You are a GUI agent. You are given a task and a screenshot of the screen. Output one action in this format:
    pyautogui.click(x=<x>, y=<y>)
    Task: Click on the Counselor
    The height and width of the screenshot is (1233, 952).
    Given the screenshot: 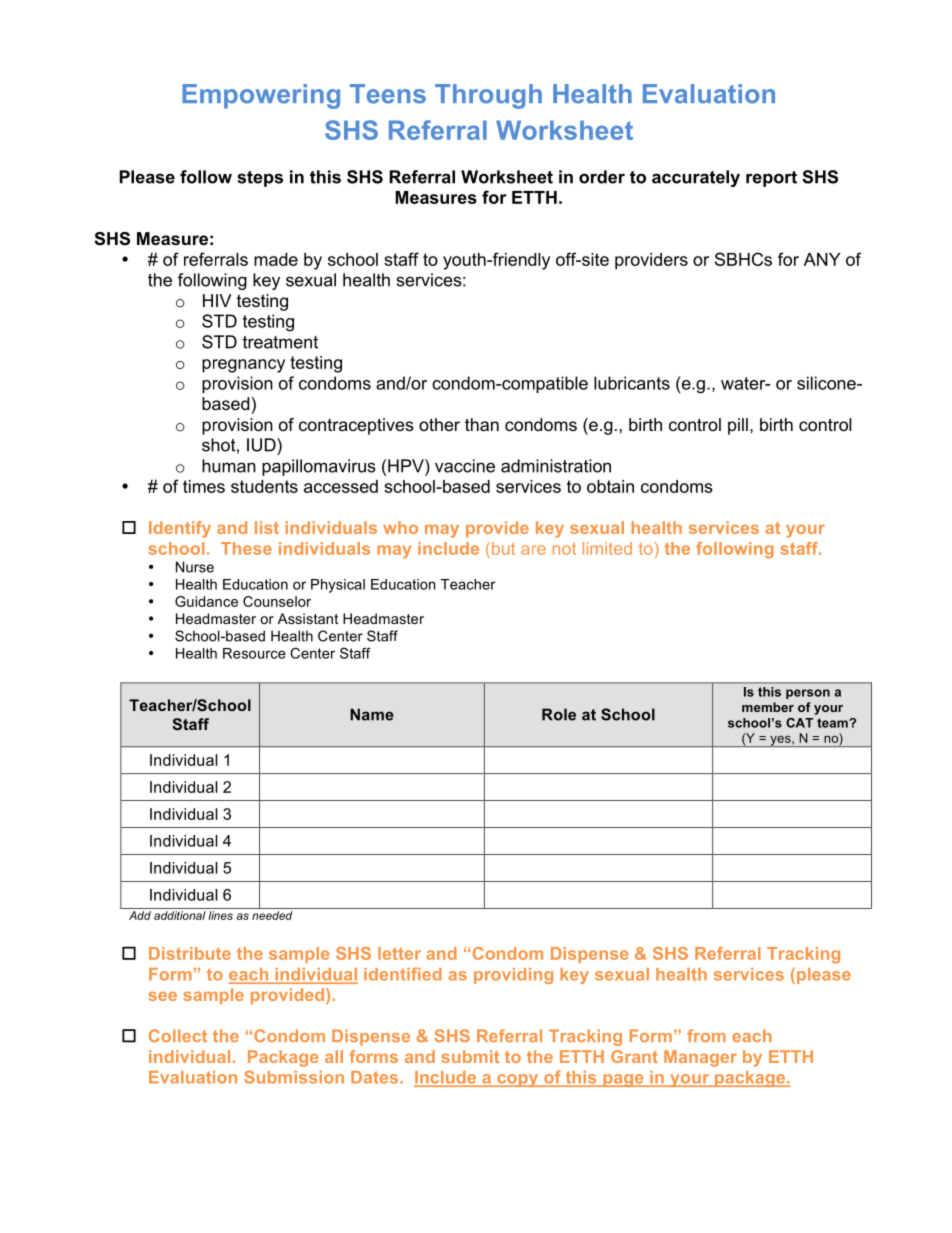 What is the action you would take?
    pyautogui.click(x=277, y=601)
